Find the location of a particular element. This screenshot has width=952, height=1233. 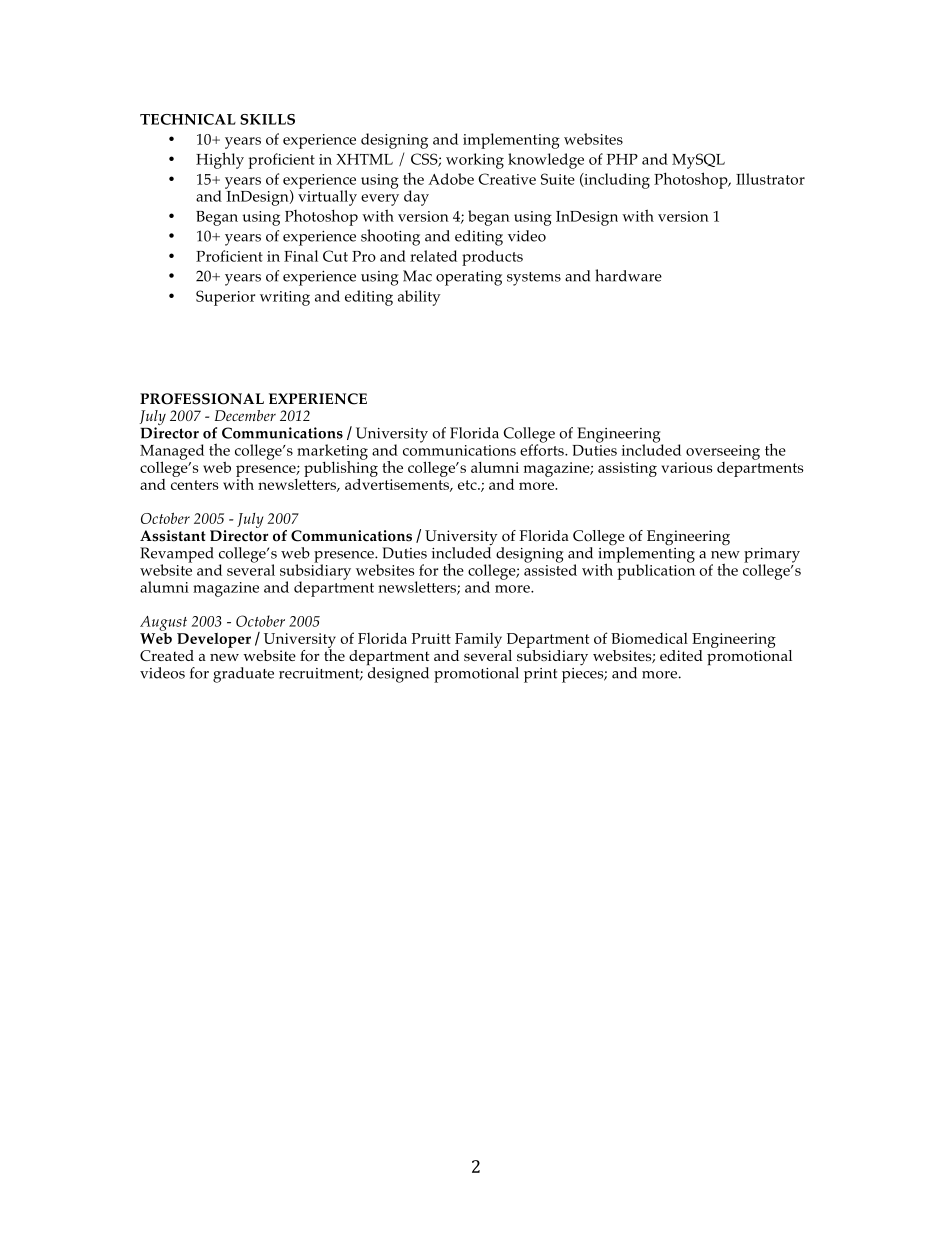

PROFESSIONAL is located at coordinates (202, 399).
